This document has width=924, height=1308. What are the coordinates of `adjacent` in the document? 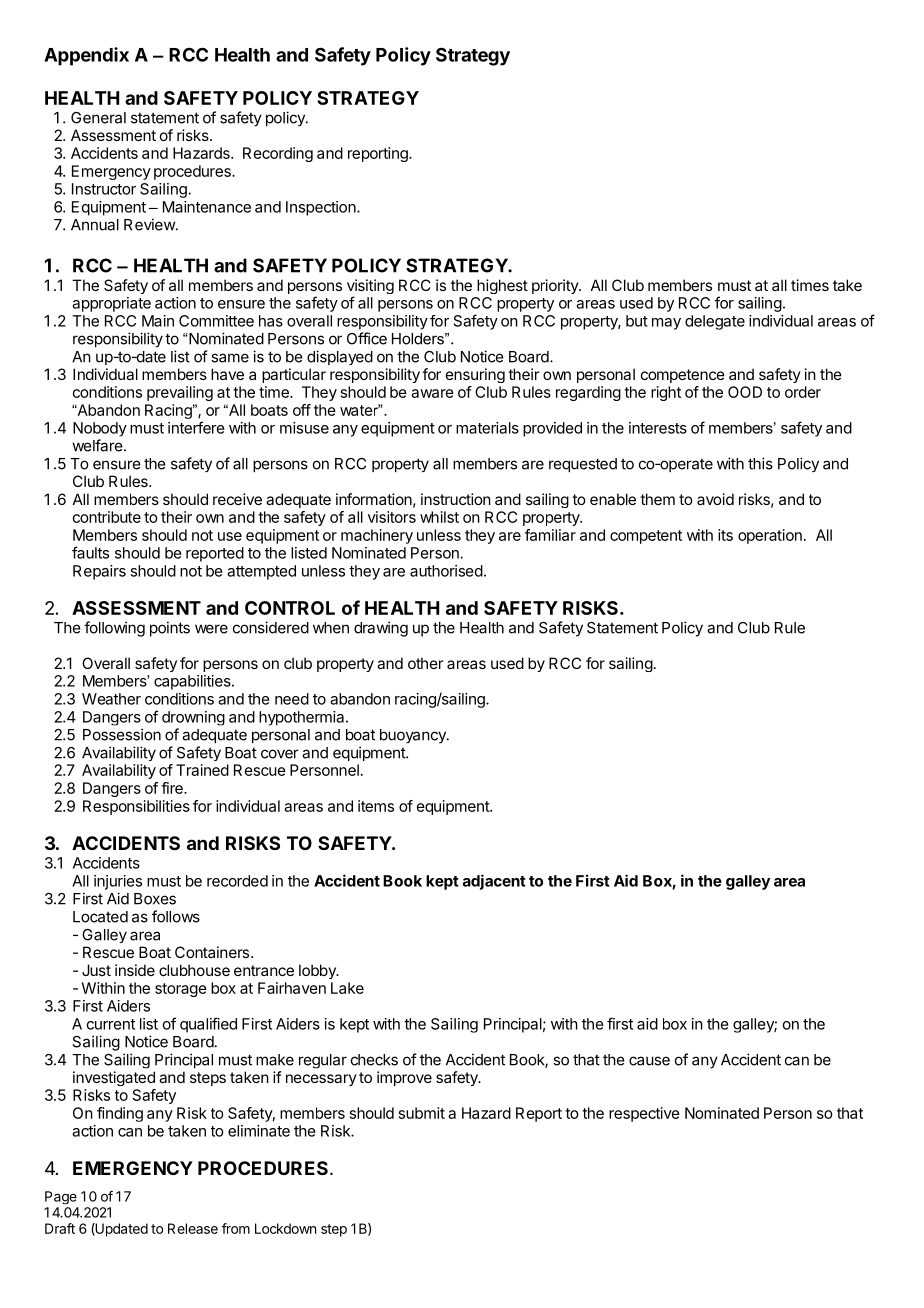 It's located at (494, 882).
